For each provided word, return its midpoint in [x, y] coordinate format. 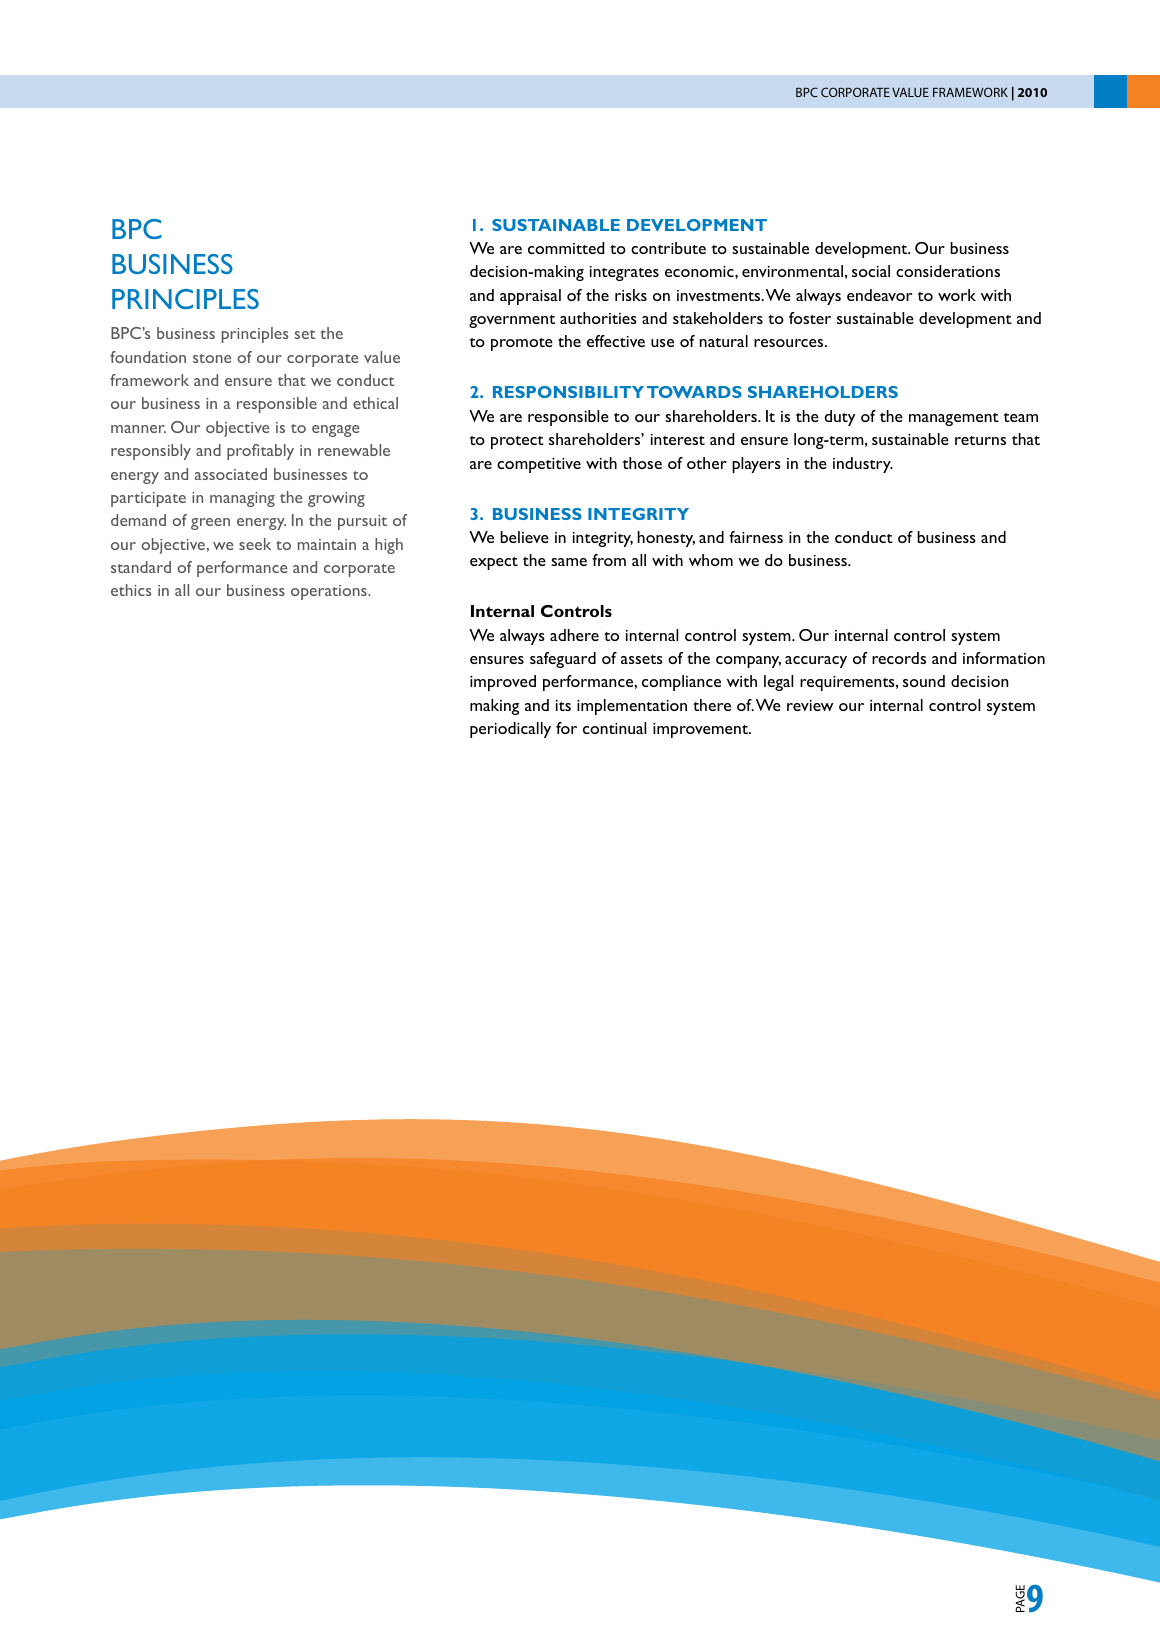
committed [566, 248]
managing [242, 499]
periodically [510, 730]
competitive [539, 465]
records [899, 658]
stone [212, 358]
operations [330, 592]
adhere [574, 635]
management [954, 419]
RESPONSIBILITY [568, 392]
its [563, 705]
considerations [948, 271]
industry [863, 465]
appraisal [530, 297]
